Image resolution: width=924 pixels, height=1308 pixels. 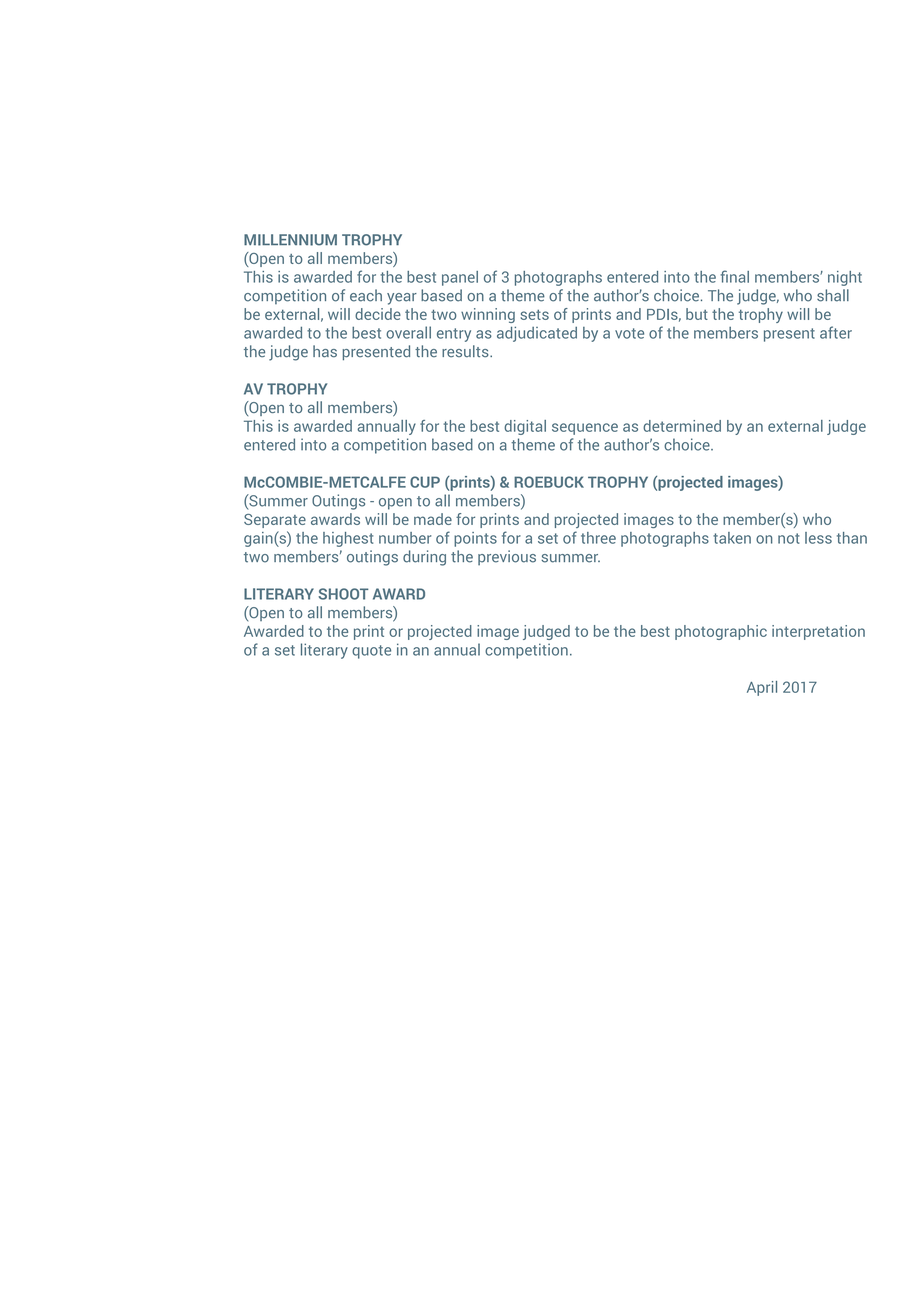 What do you see at coordinates (836, 332) in the page?
I see `after` at bounding box center [836, 332].
